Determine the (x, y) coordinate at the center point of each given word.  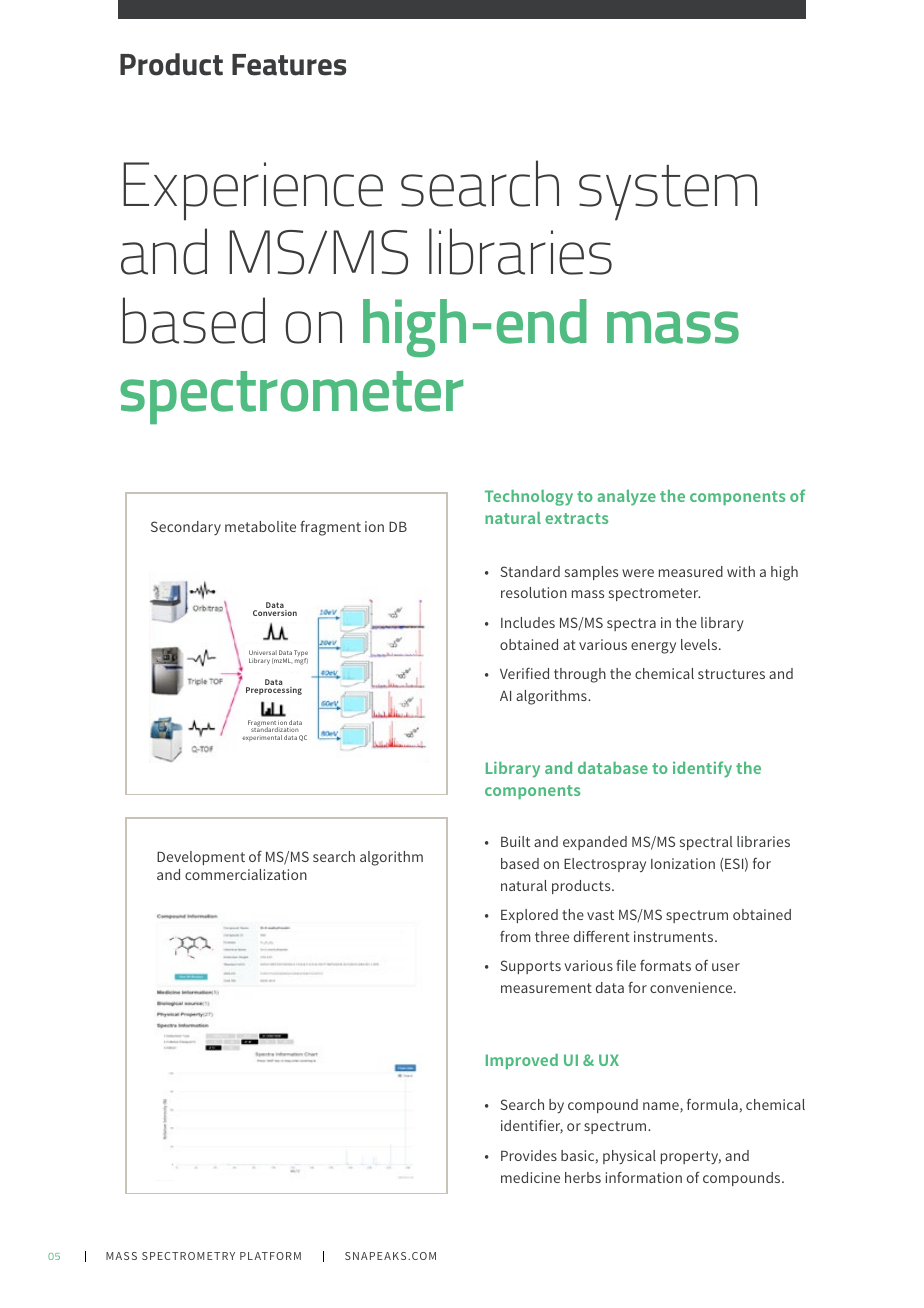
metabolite (260, 526)
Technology (529, 498)
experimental (262, 738)
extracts (576, 518)
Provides (529, 1155)
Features (289, 65)
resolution (534, 592)
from (515, 936)
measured (691, 571)
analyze (626, 498)
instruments (675, 936)
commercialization (246, 874)
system (668, 193)
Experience (253, 191)
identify (702, 769)
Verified (524, 673)
